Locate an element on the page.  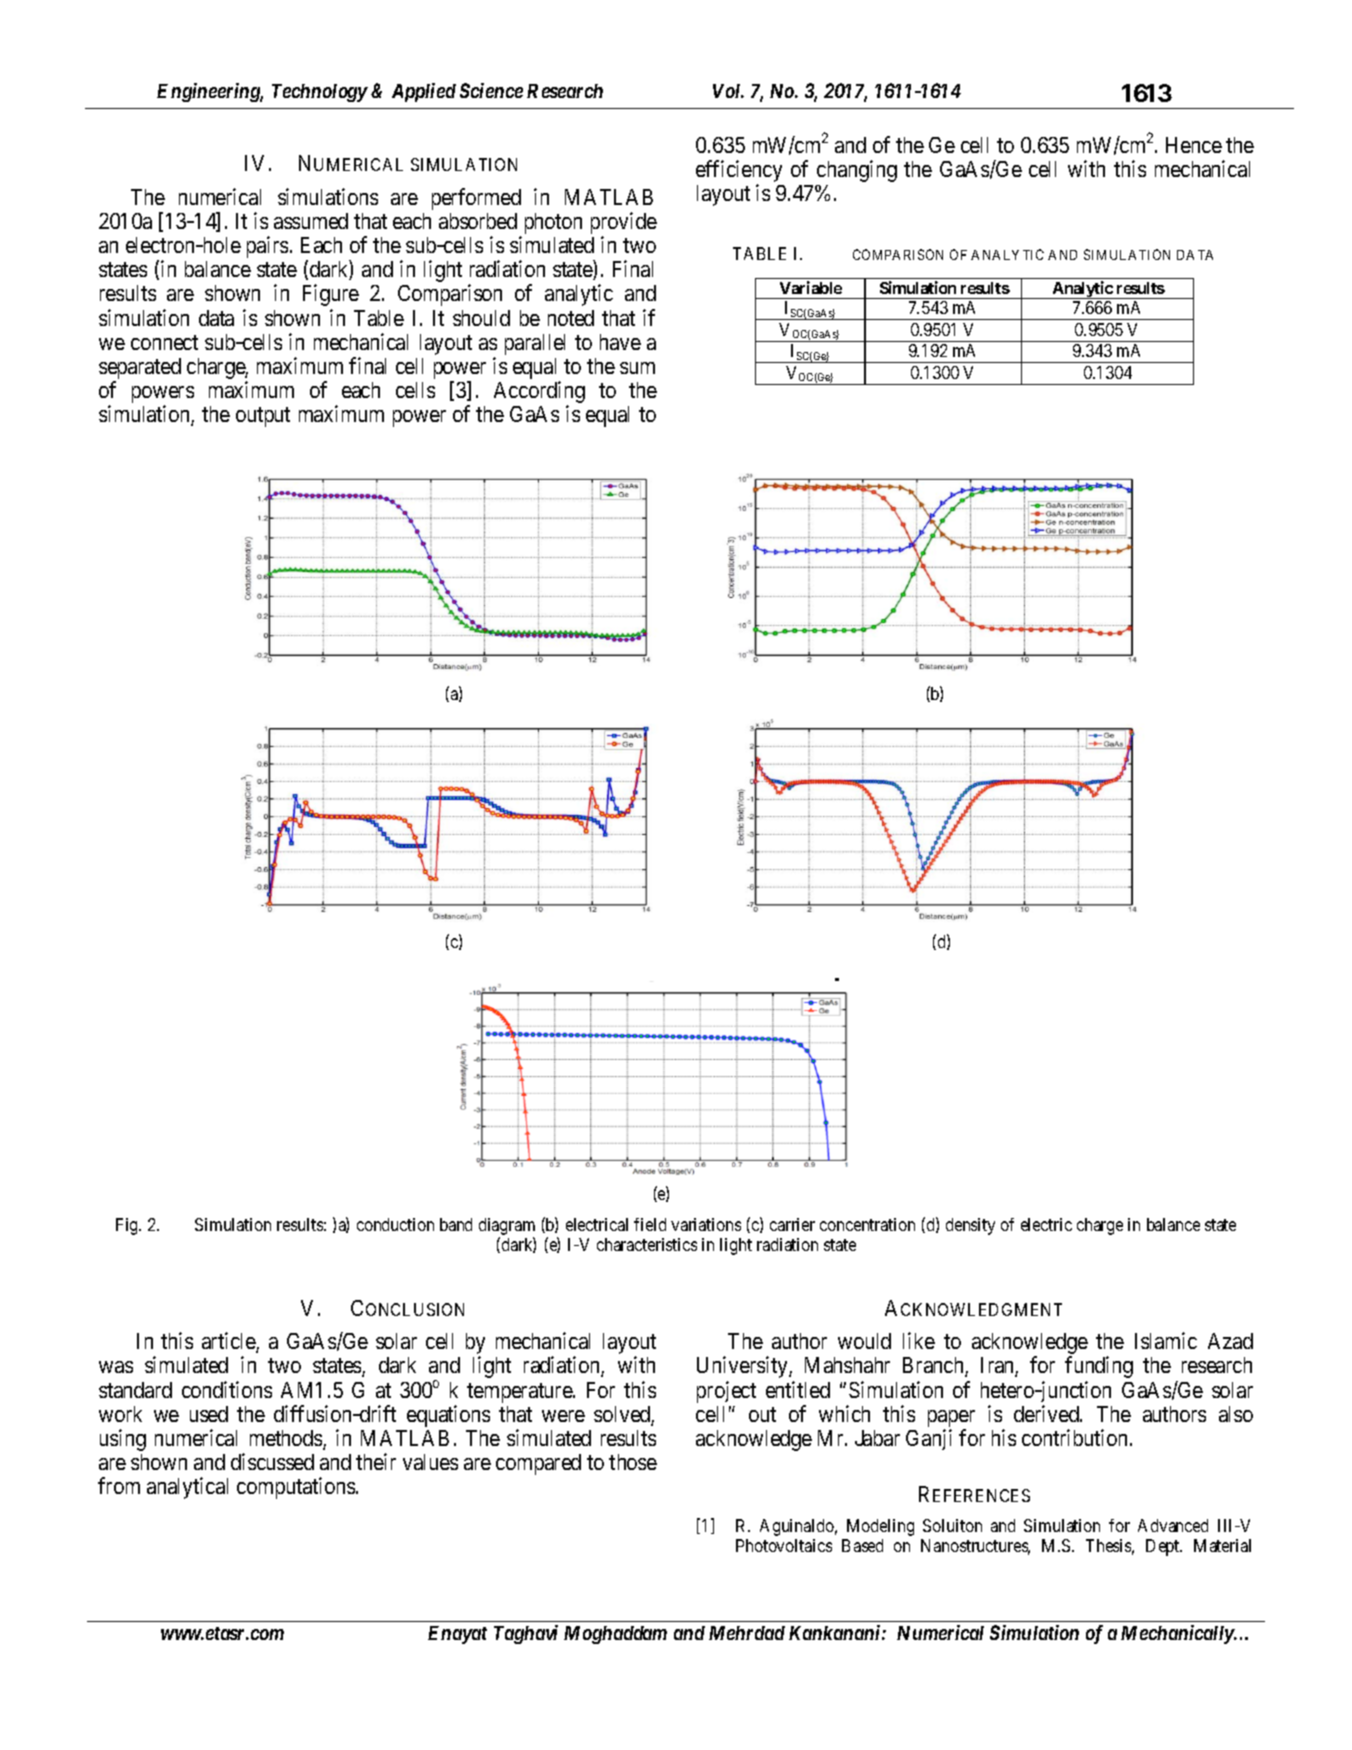
efficiency is located at coordinates (739, 172).
